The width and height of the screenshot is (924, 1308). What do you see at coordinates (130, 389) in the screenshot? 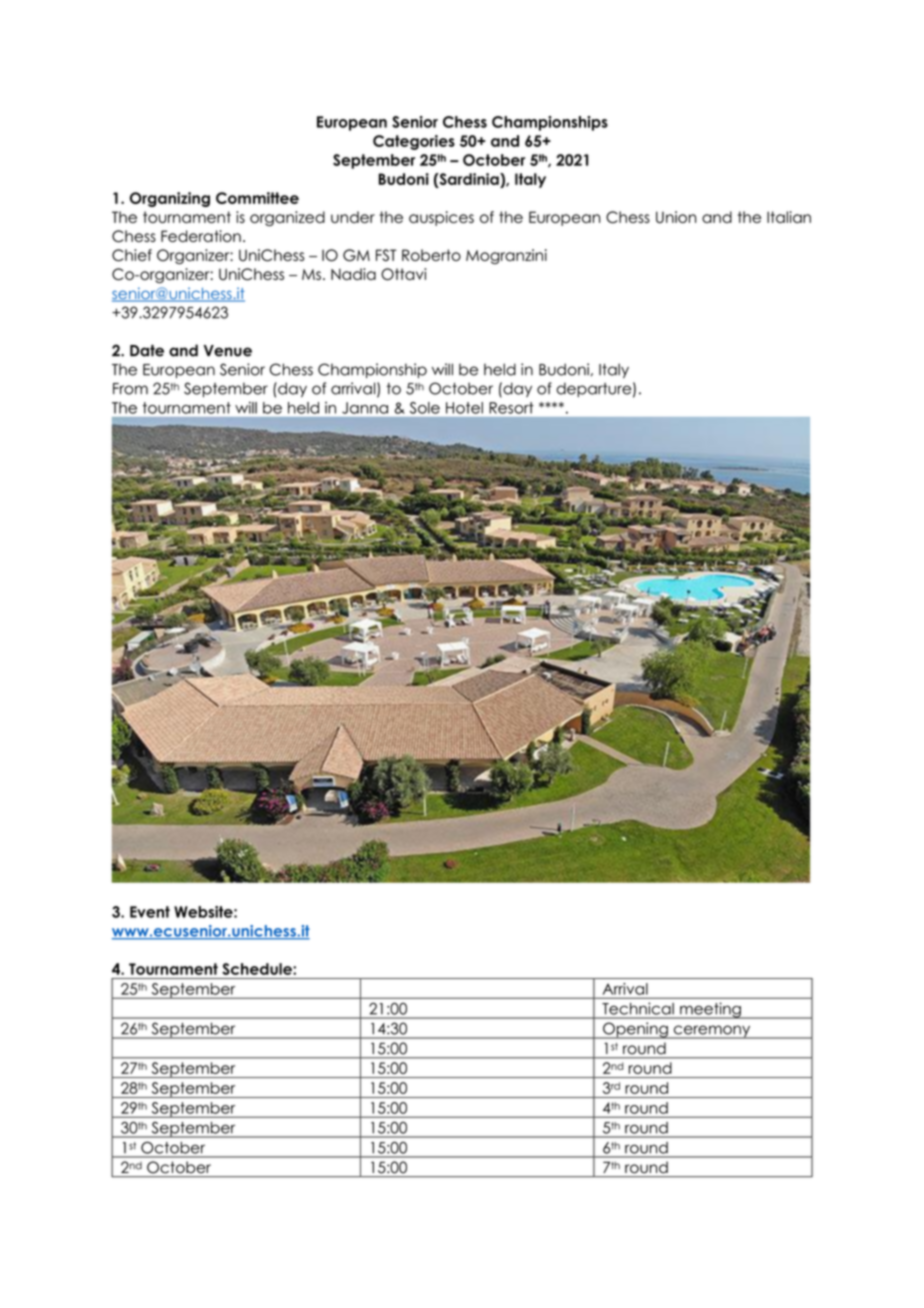
I see `From` at bounding box center [130, 389].
